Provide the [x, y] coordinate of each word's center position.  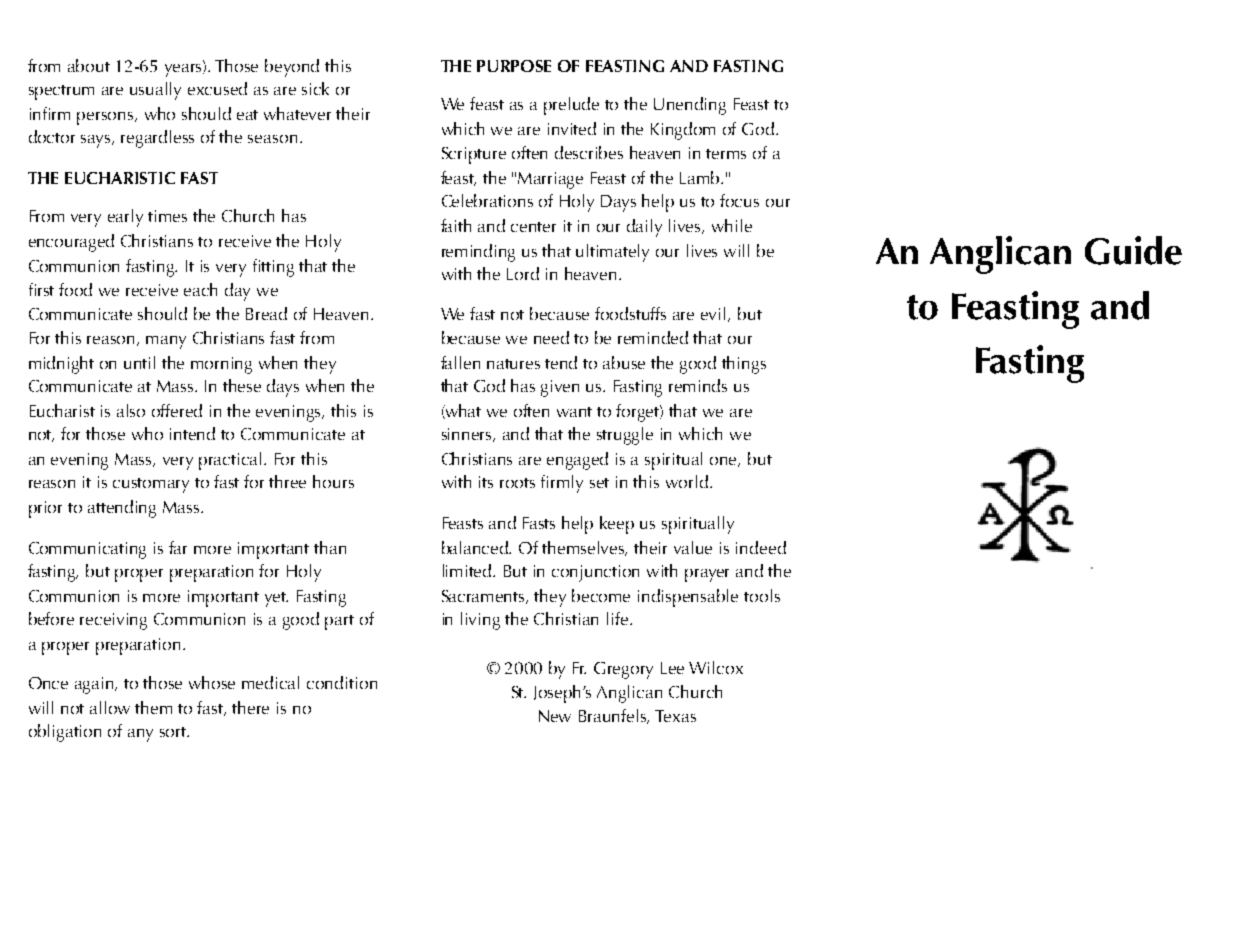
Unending [690, 106]
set [599, 483]
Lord [523, 273]
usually [155, 91]
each [200, 289]
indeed [761, 547]
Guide [1133, 250]
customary [151, 485]
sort [174, 732]
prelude [571, 106]
